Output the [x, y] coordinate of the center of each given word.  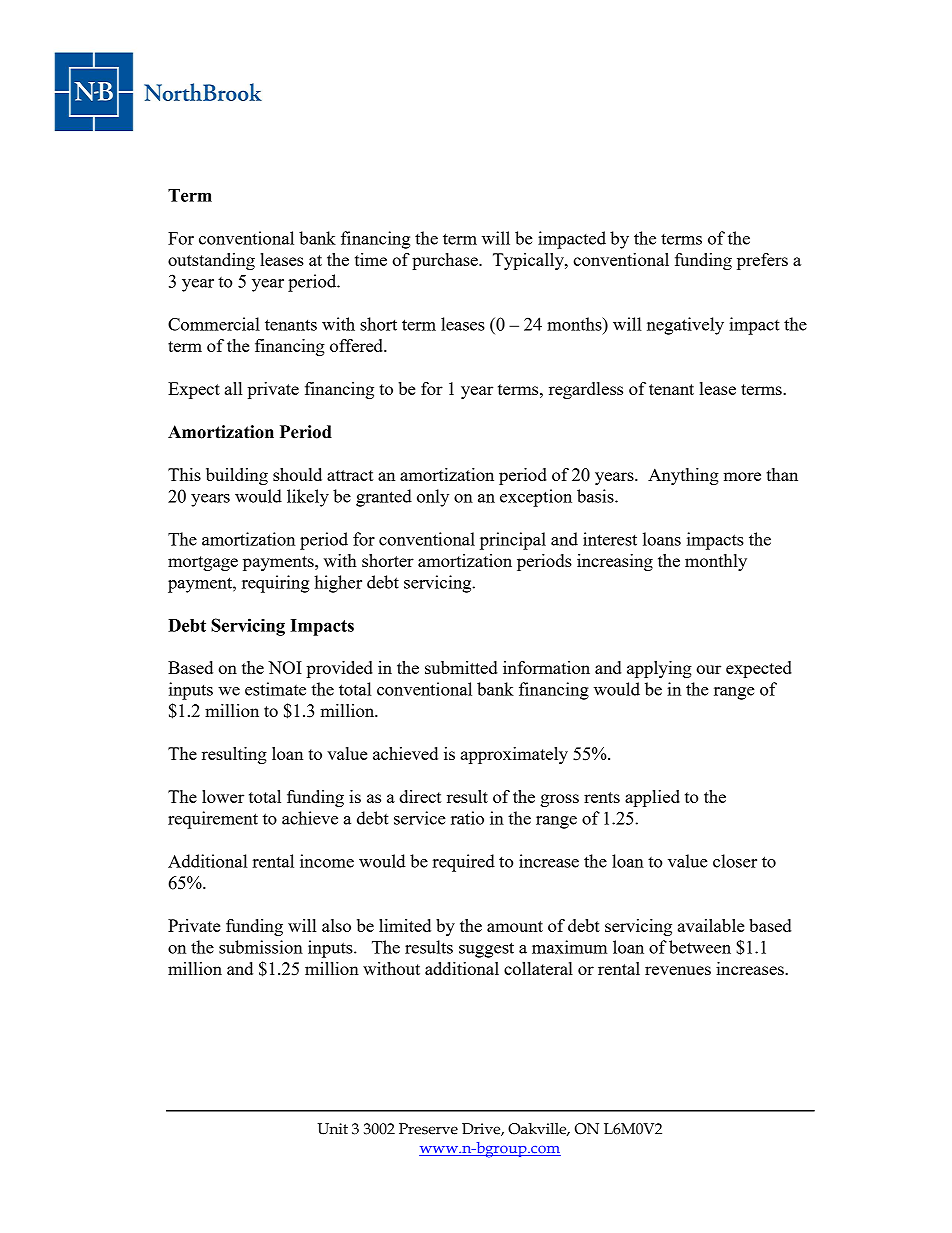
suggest [486, 950]
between [700, 947]
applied [652, 798]
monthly [716, 562]
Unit [332, 1129]
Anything [683, 476]
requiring [276, 584]
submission [261, 947]
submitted [461, 667]
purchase [446, 261]
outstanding [211, 261]
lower [223, 796]
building [237, 476]
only [433, 498]
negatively [685, 326]
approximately [514, 755]
